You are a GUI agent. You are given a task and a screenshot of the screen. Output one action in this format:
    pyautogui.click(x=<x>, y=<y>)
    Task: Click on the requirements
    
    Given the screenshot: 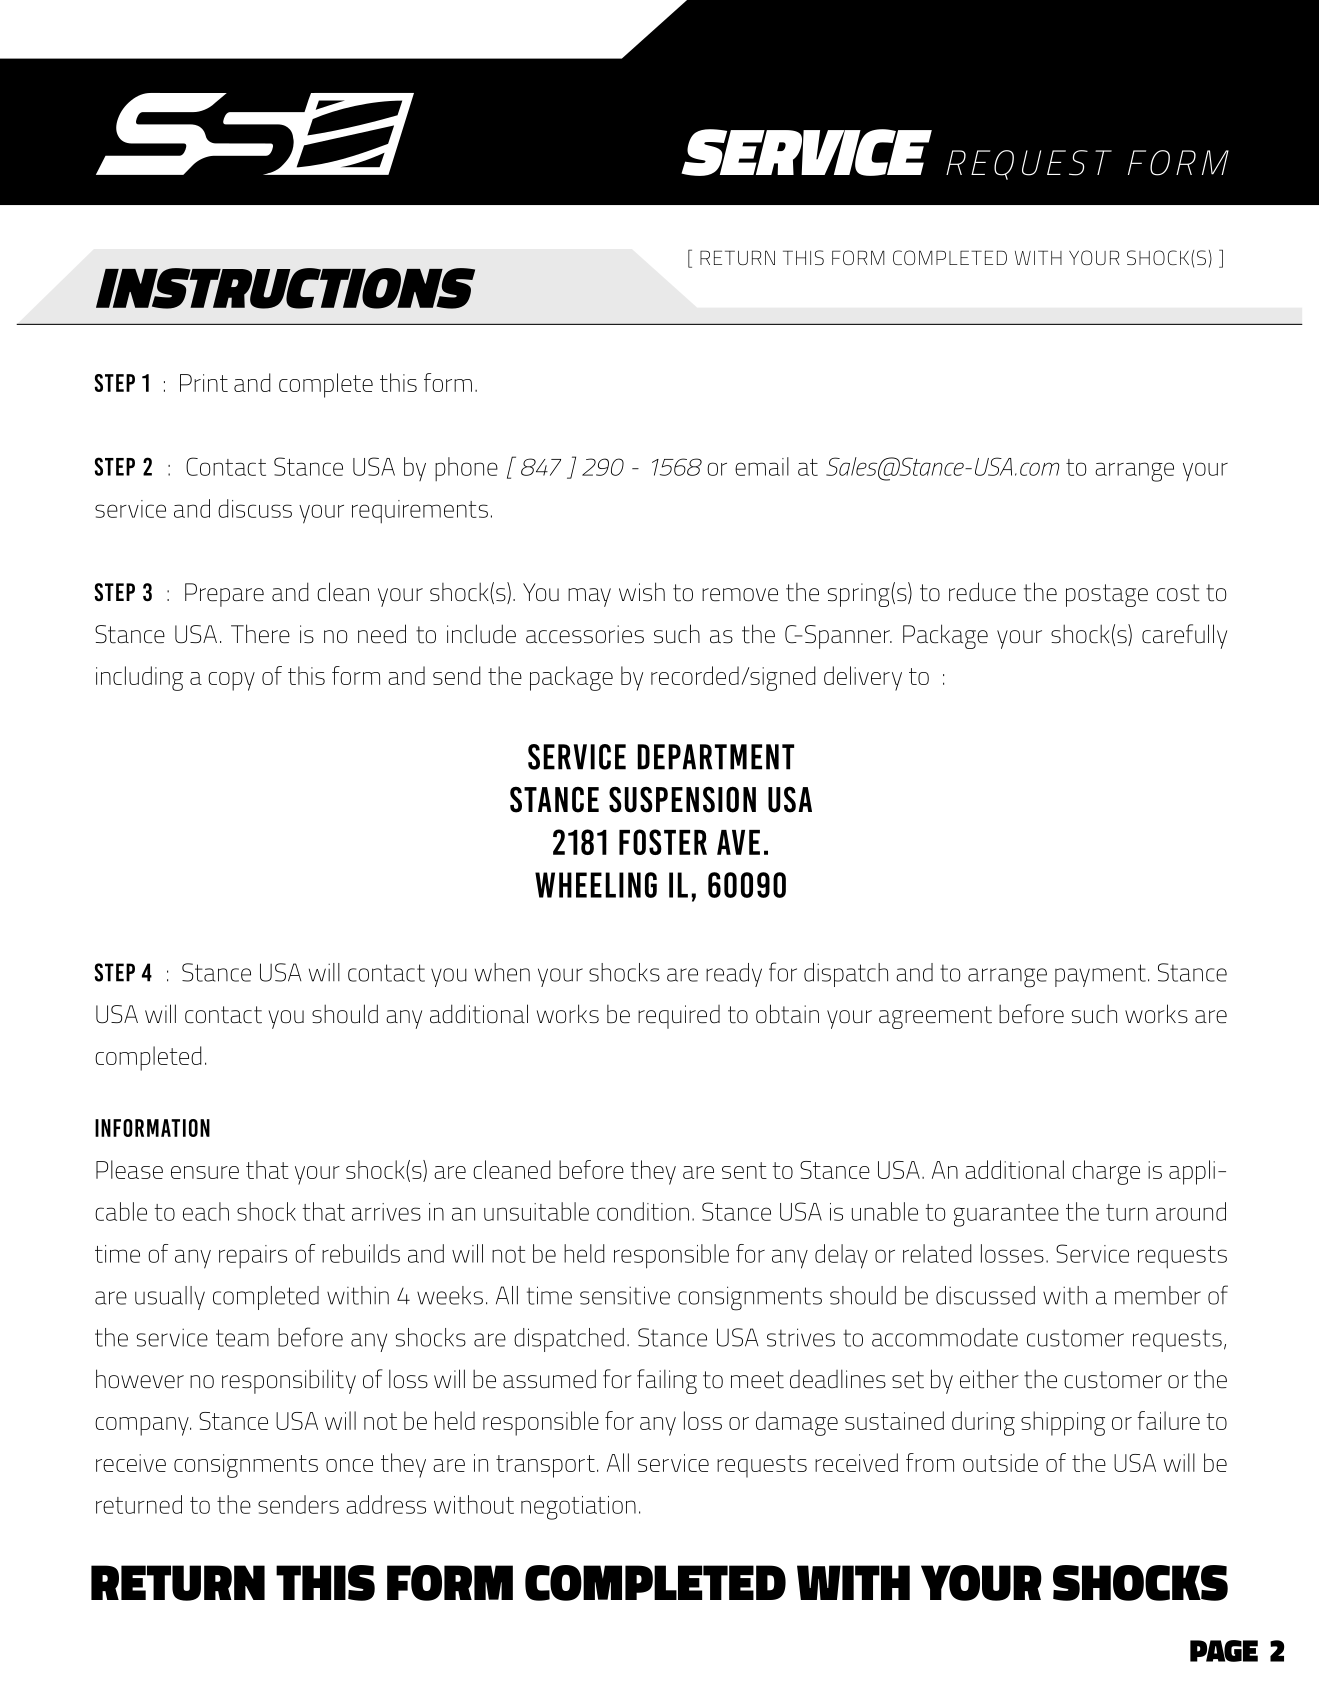 What is the action you would take?
    pyautogui.click(x=420, y=511)
